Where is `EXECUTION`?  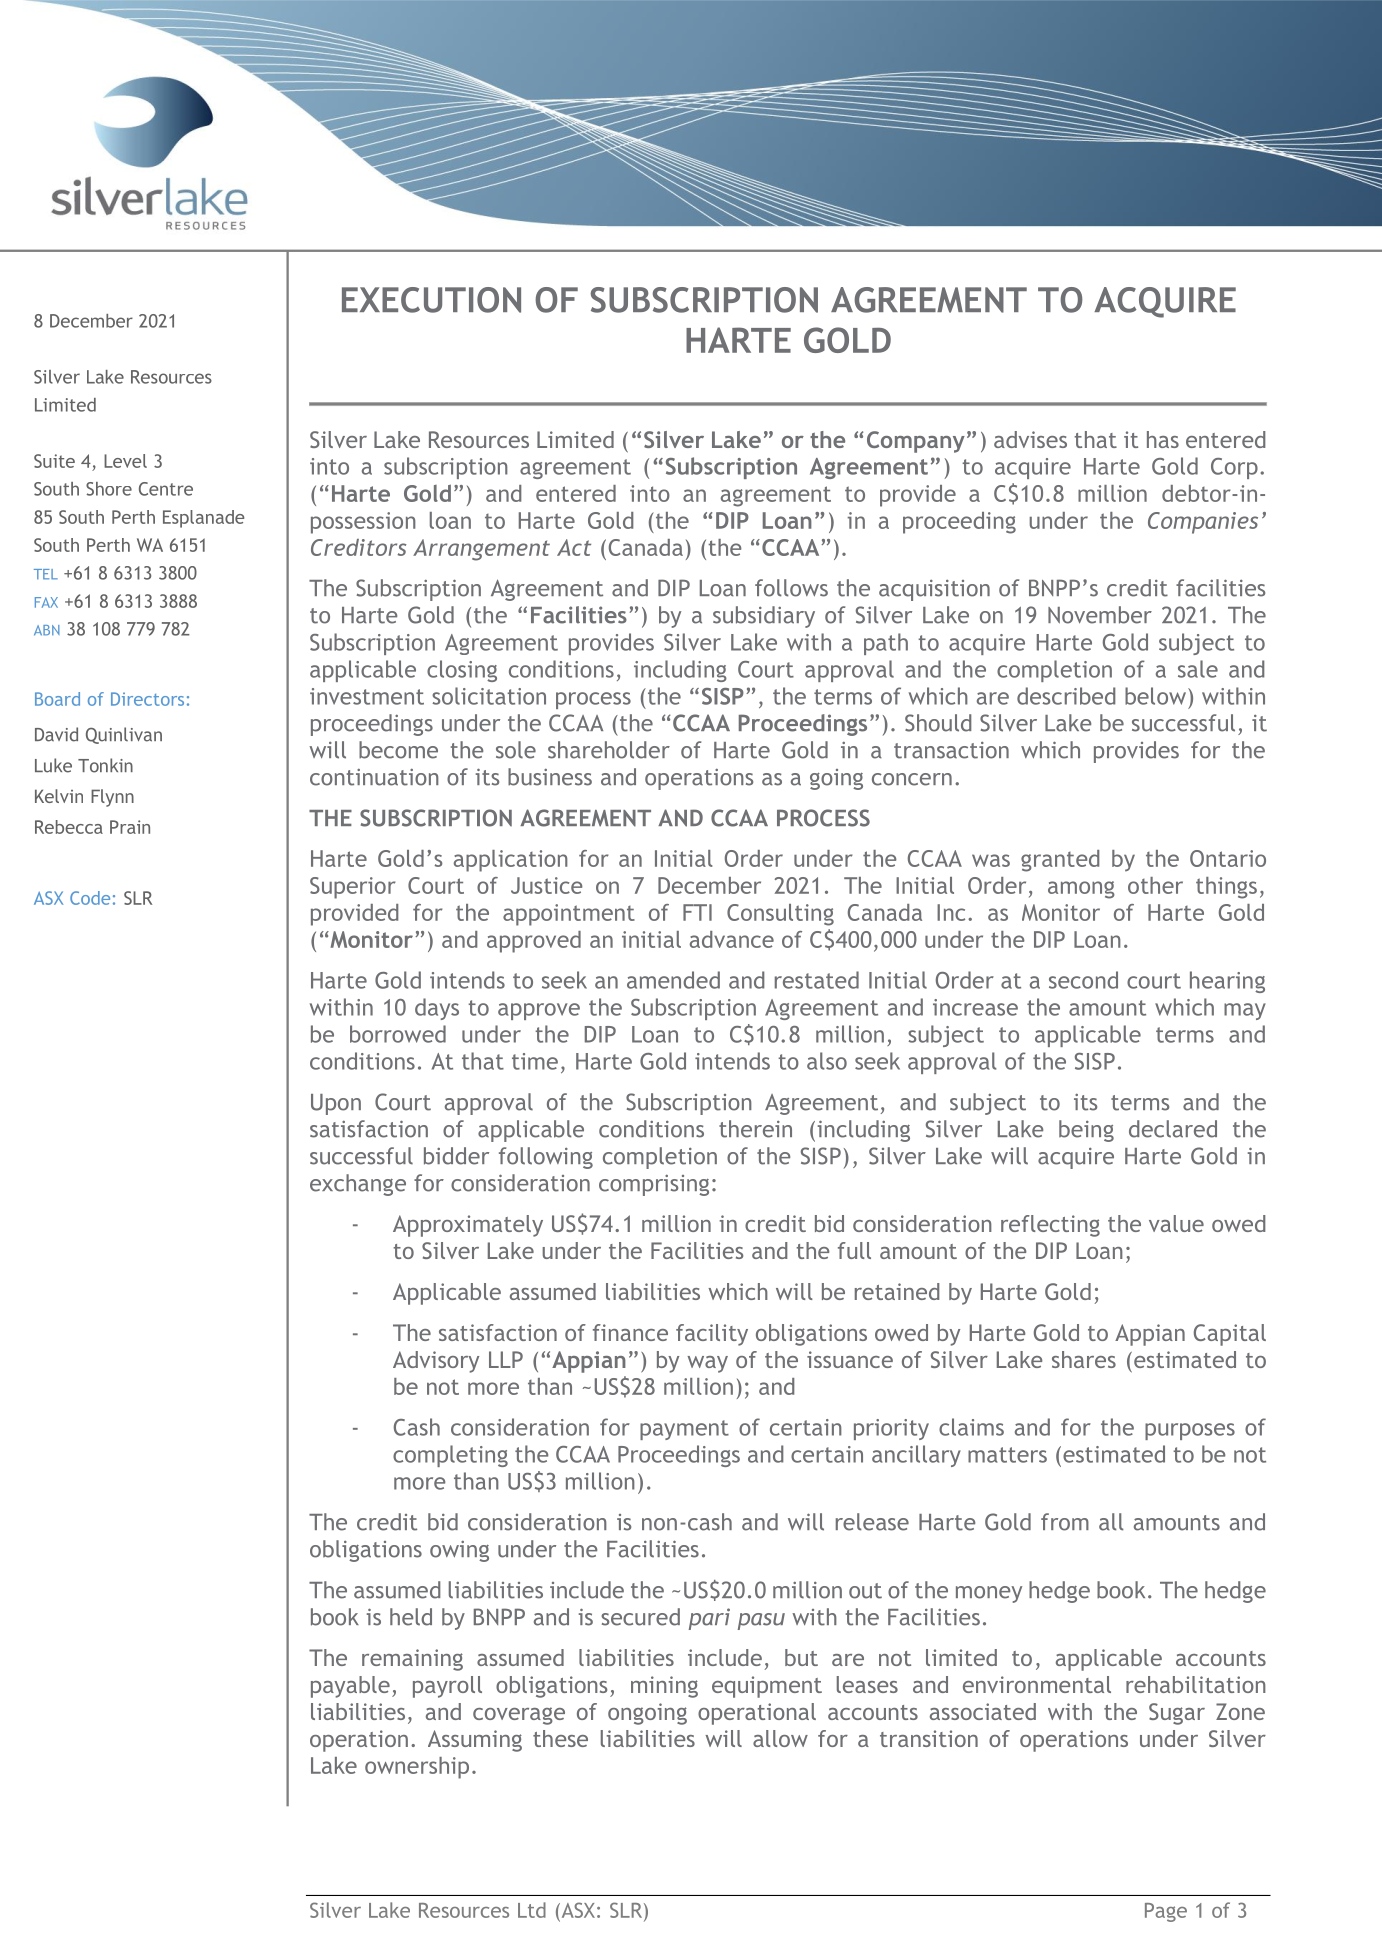 EXECUTION is located at coordinates (431, 300).
